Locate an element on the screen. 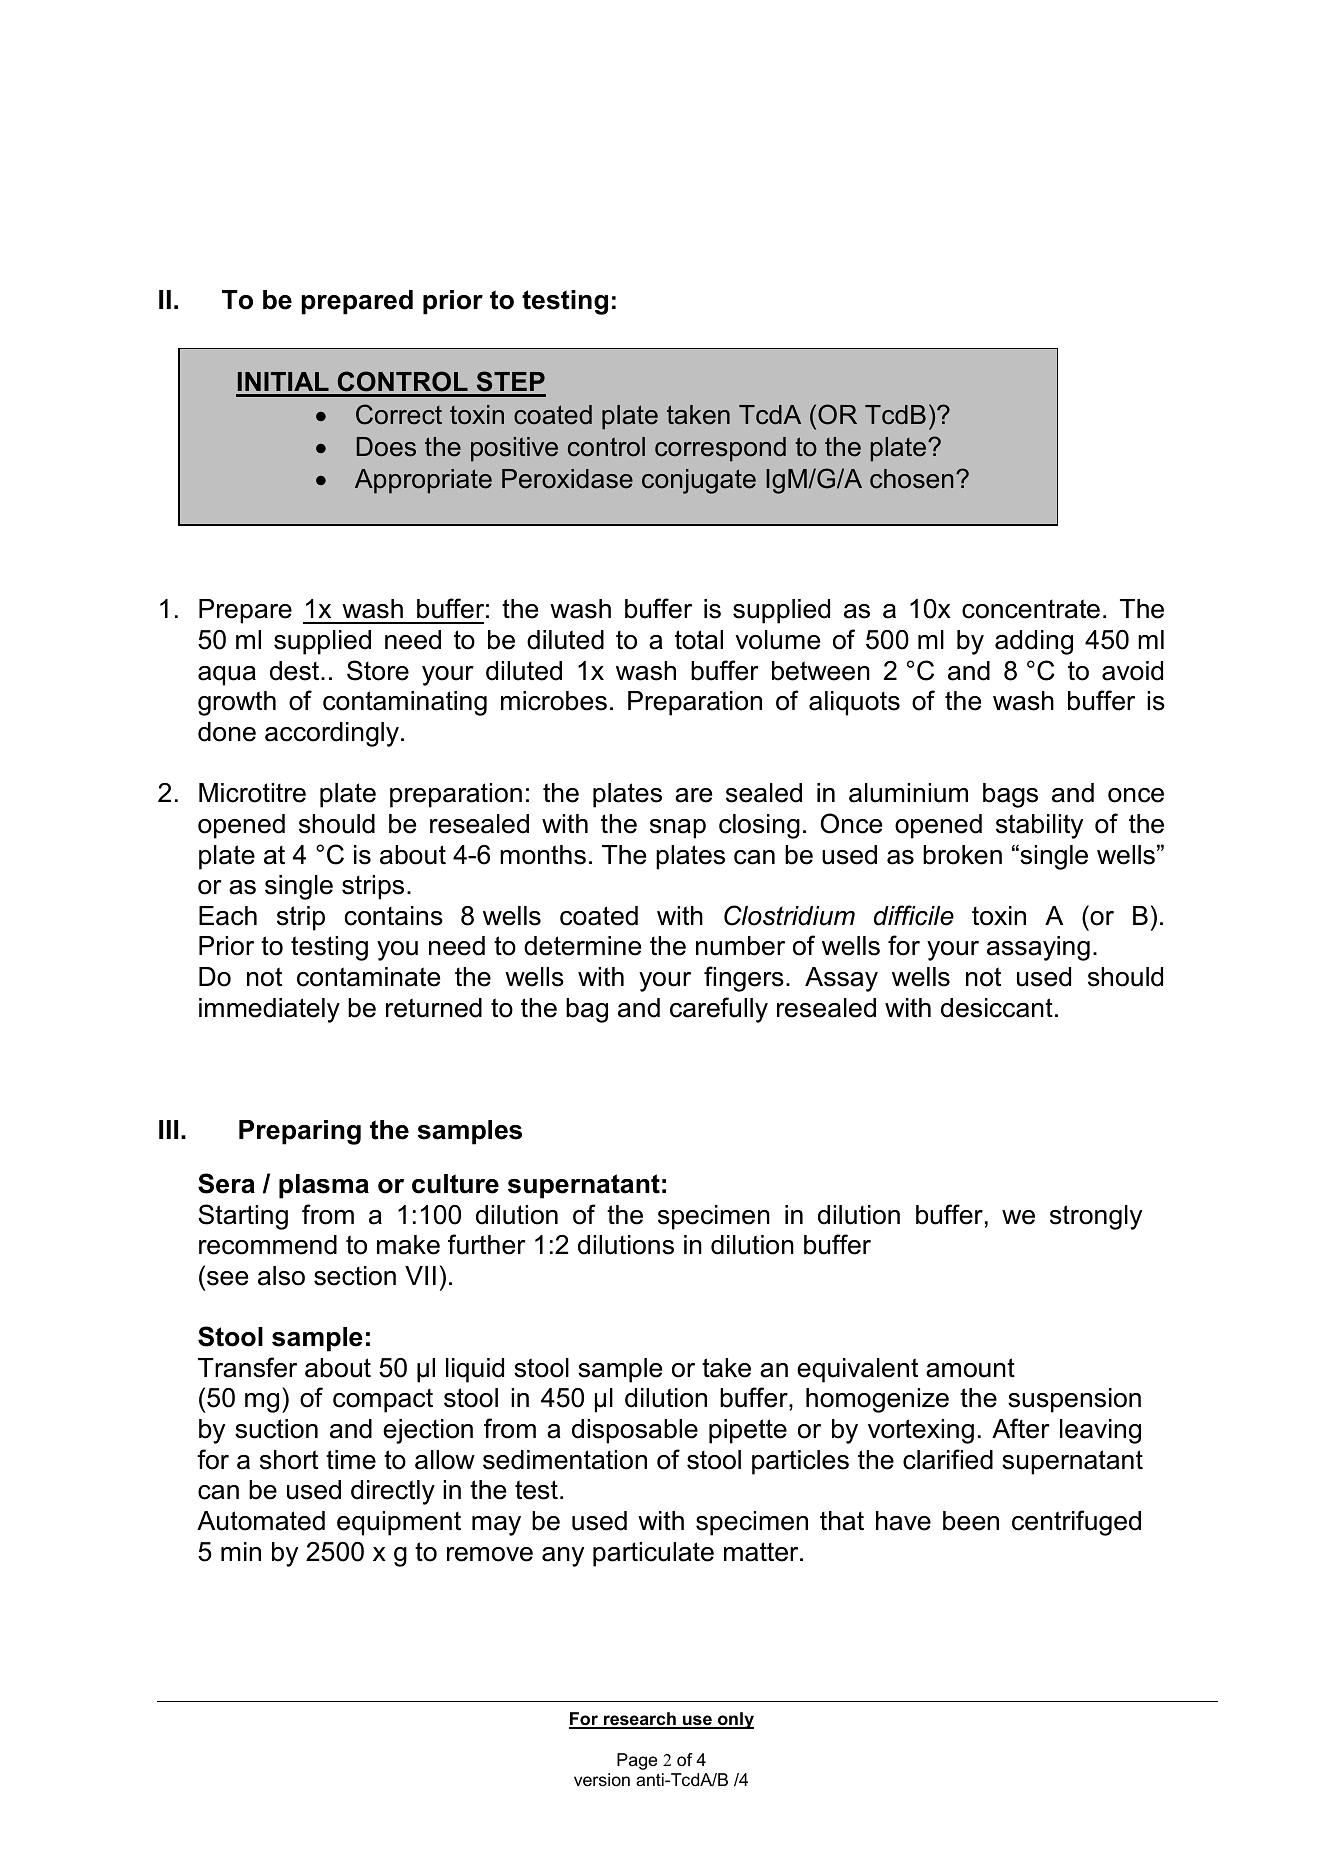  amount is located at coordinates (970, 1368).
